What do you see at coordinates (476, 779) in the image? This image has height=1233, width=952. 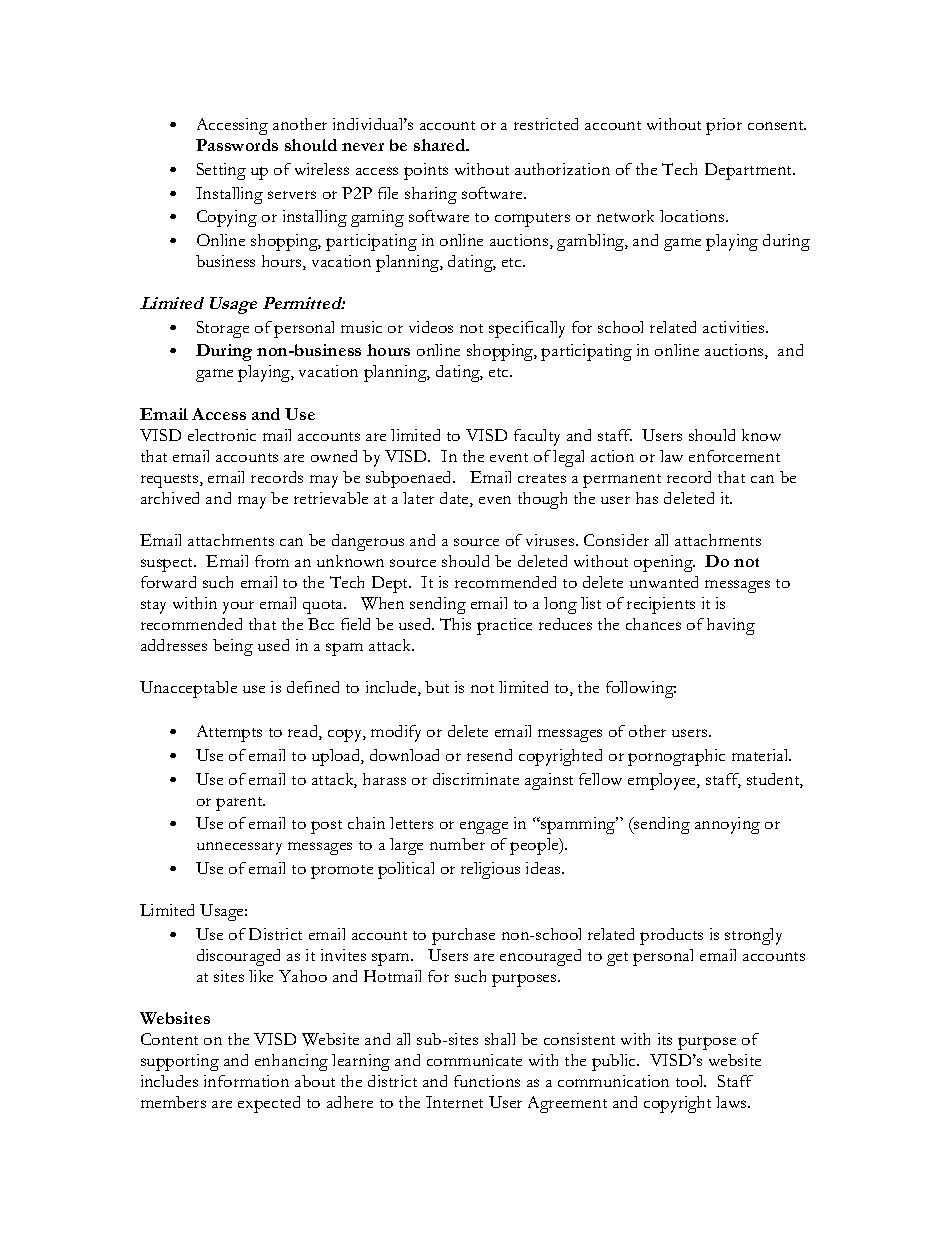 I see `discriminate` at bounding box center [476, 779].
